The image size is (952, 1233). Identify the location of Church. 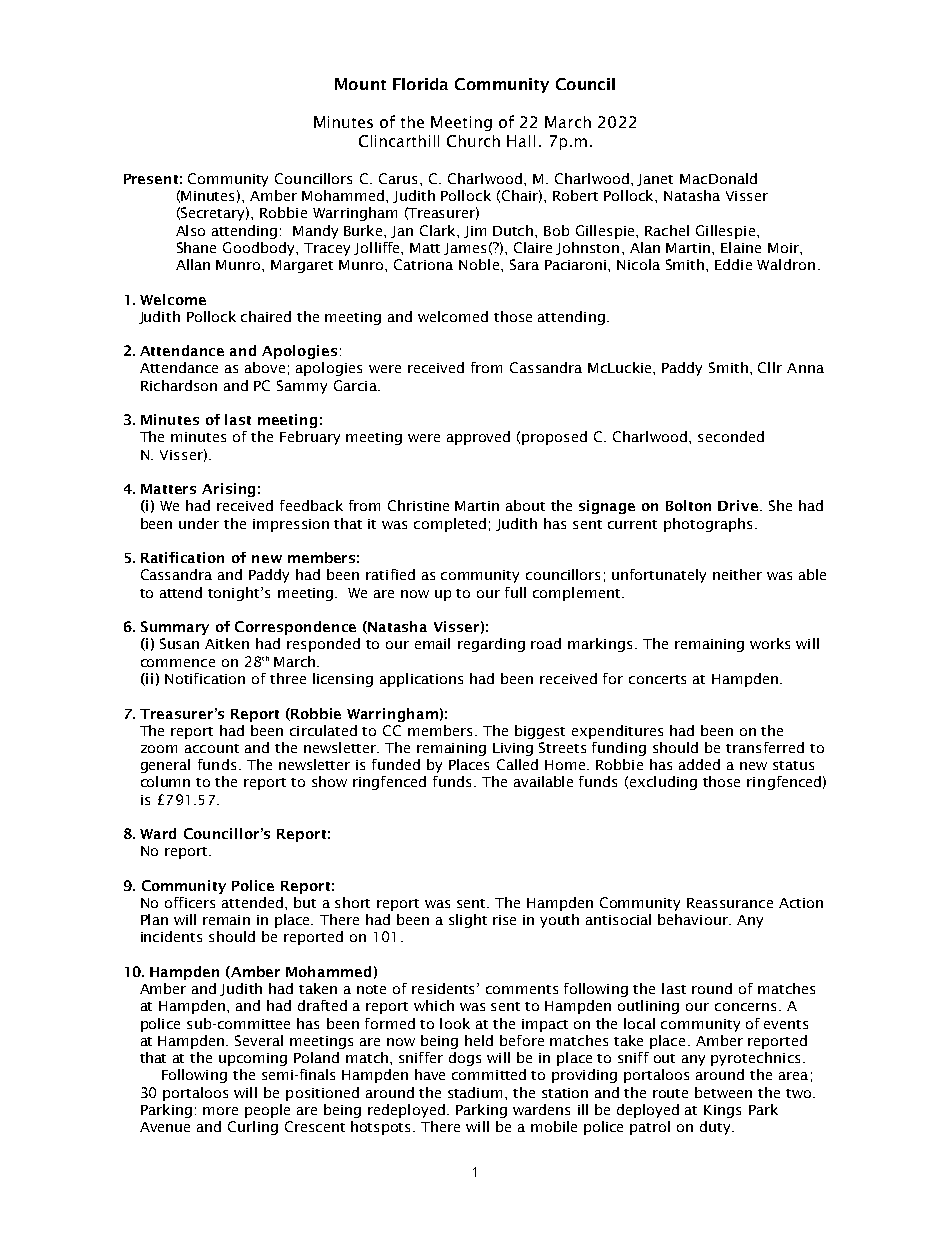
(473, 141).
